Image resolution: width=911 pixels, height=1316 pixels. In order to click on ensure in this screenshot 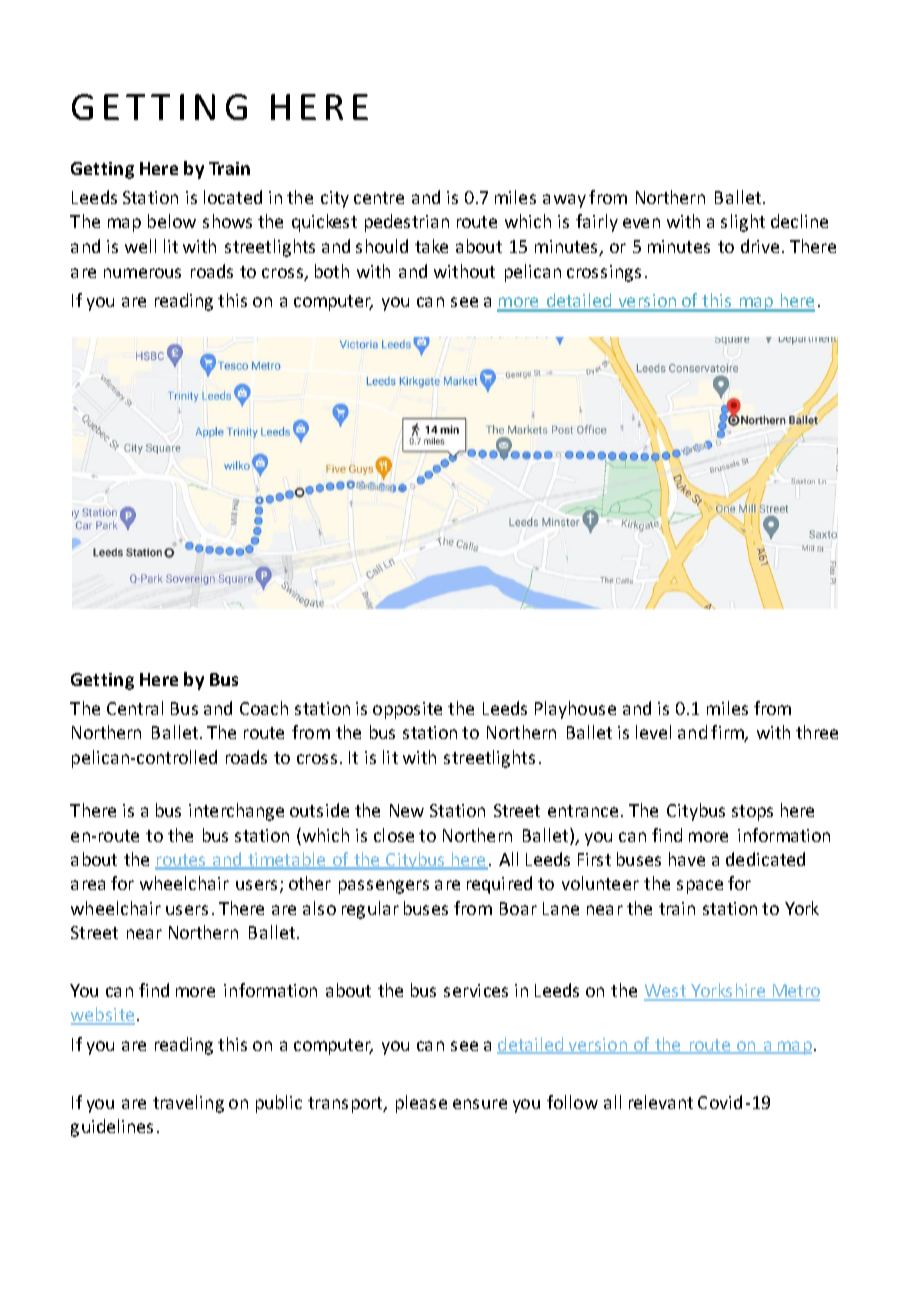, I will do `click(480, 1104)`.
